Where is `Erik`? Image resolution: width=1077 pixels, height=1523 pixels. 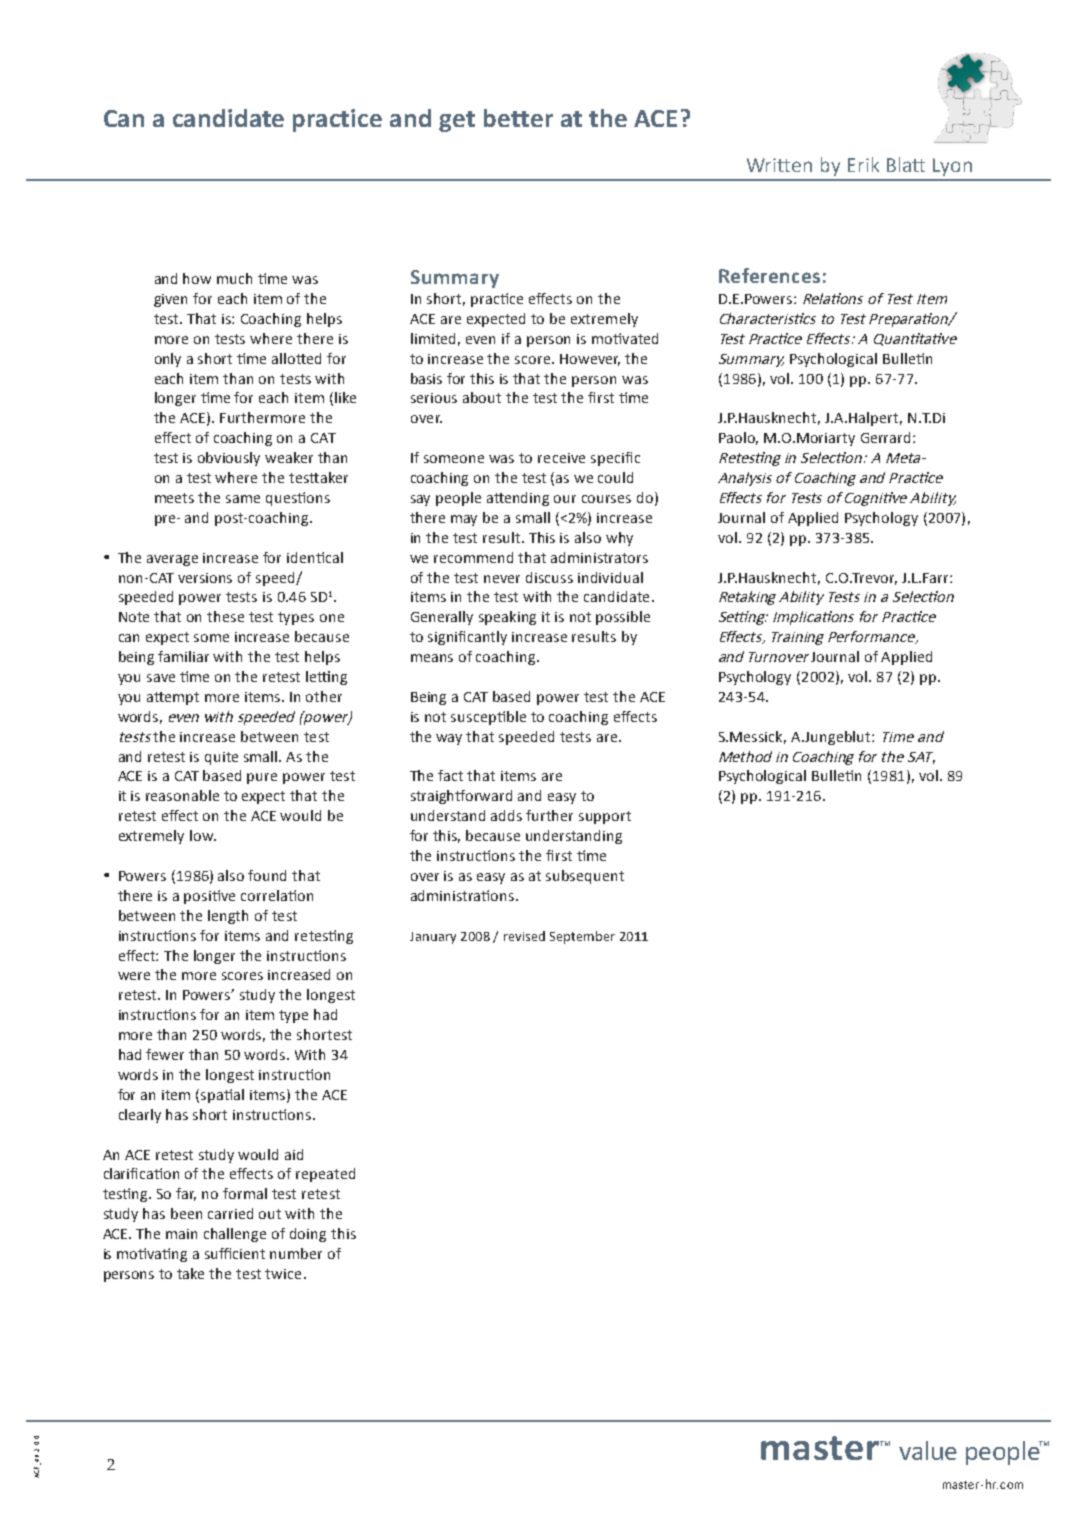
Erik is located at coordinates (863, 164).
